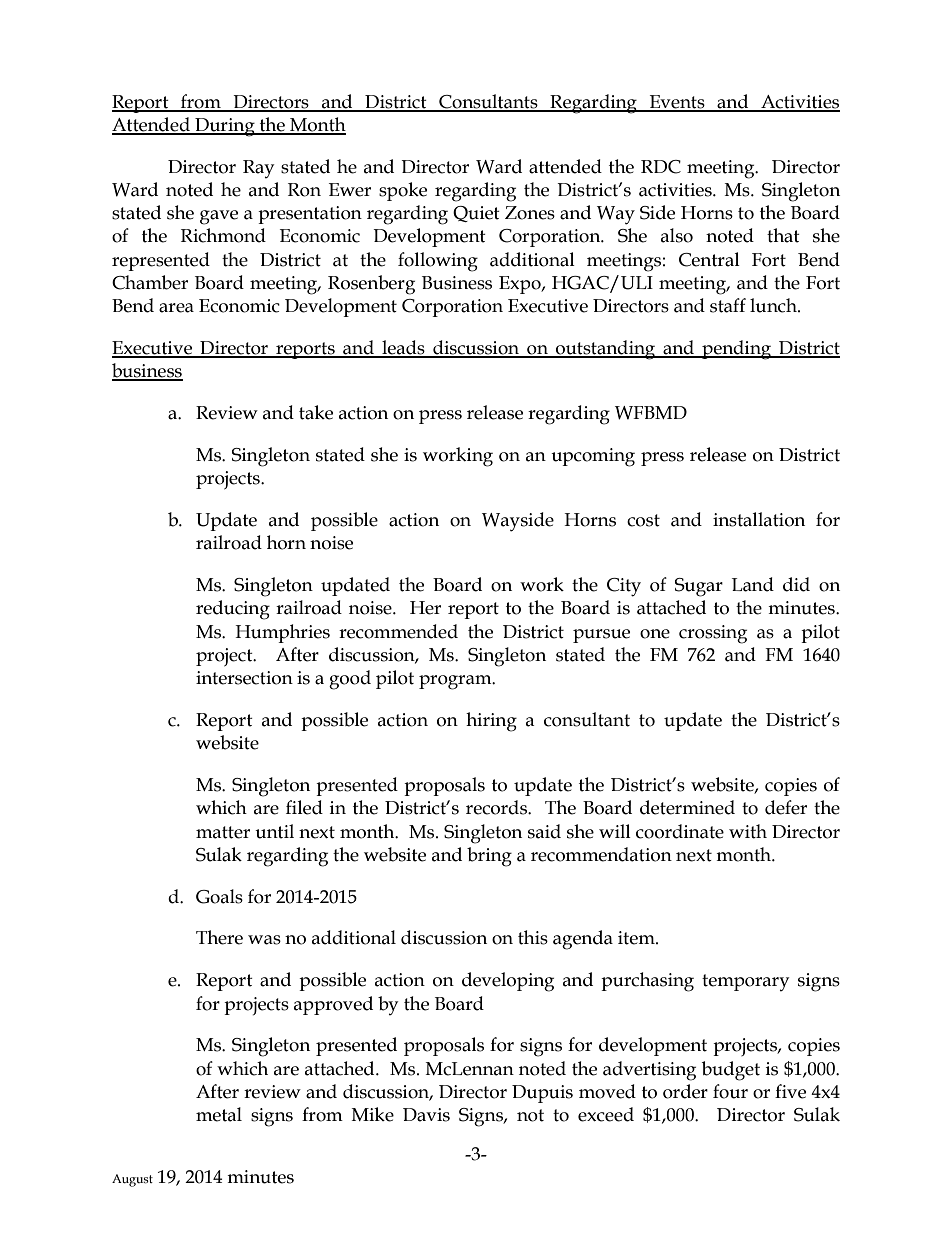 Image resolution: width=952 pixels, height=1233 pixels. Describe the element at coordinates (219, 1114) in the document. I see `metal` at that location.
